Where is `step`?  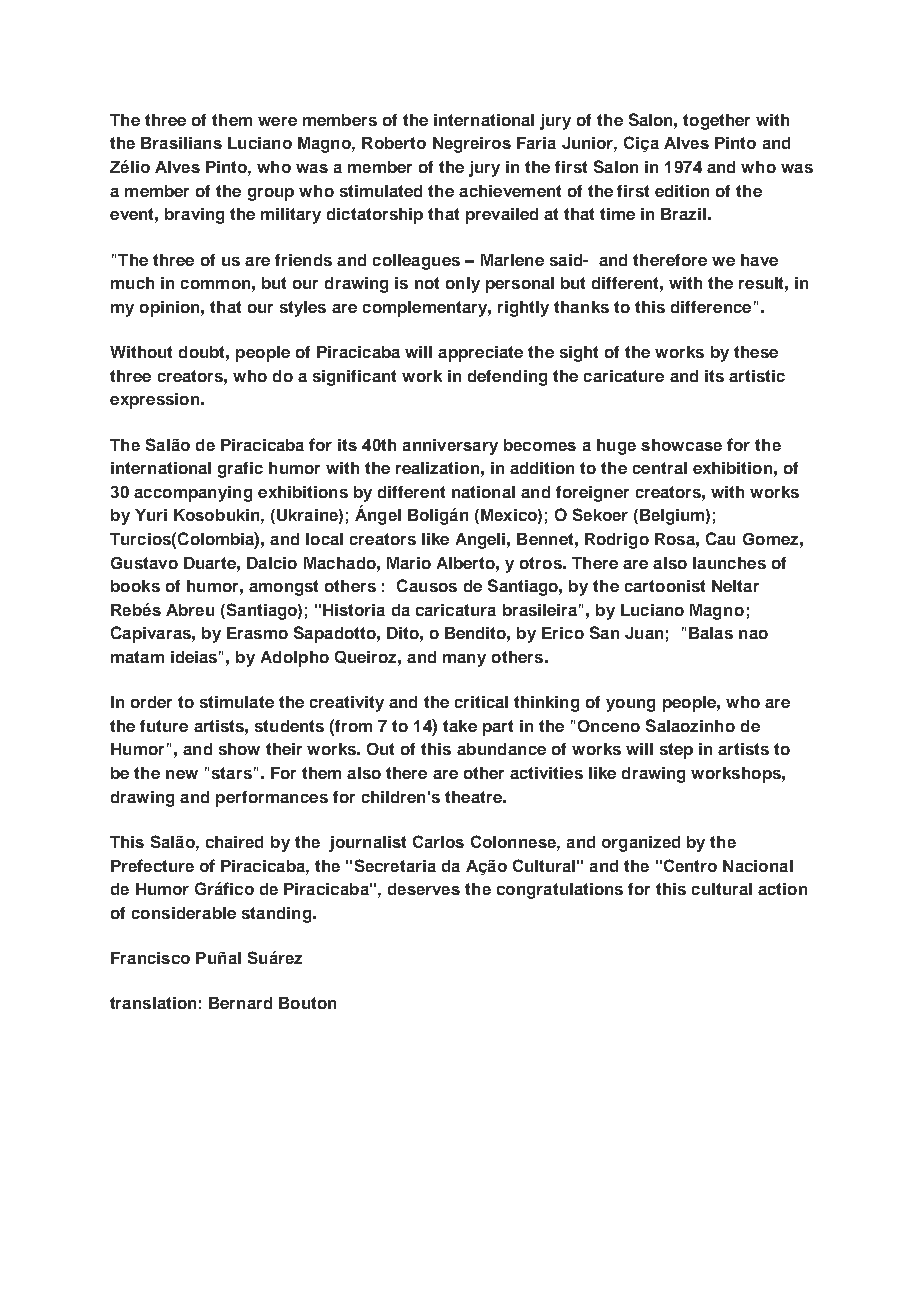 step is located at coordinates (676, 751).
